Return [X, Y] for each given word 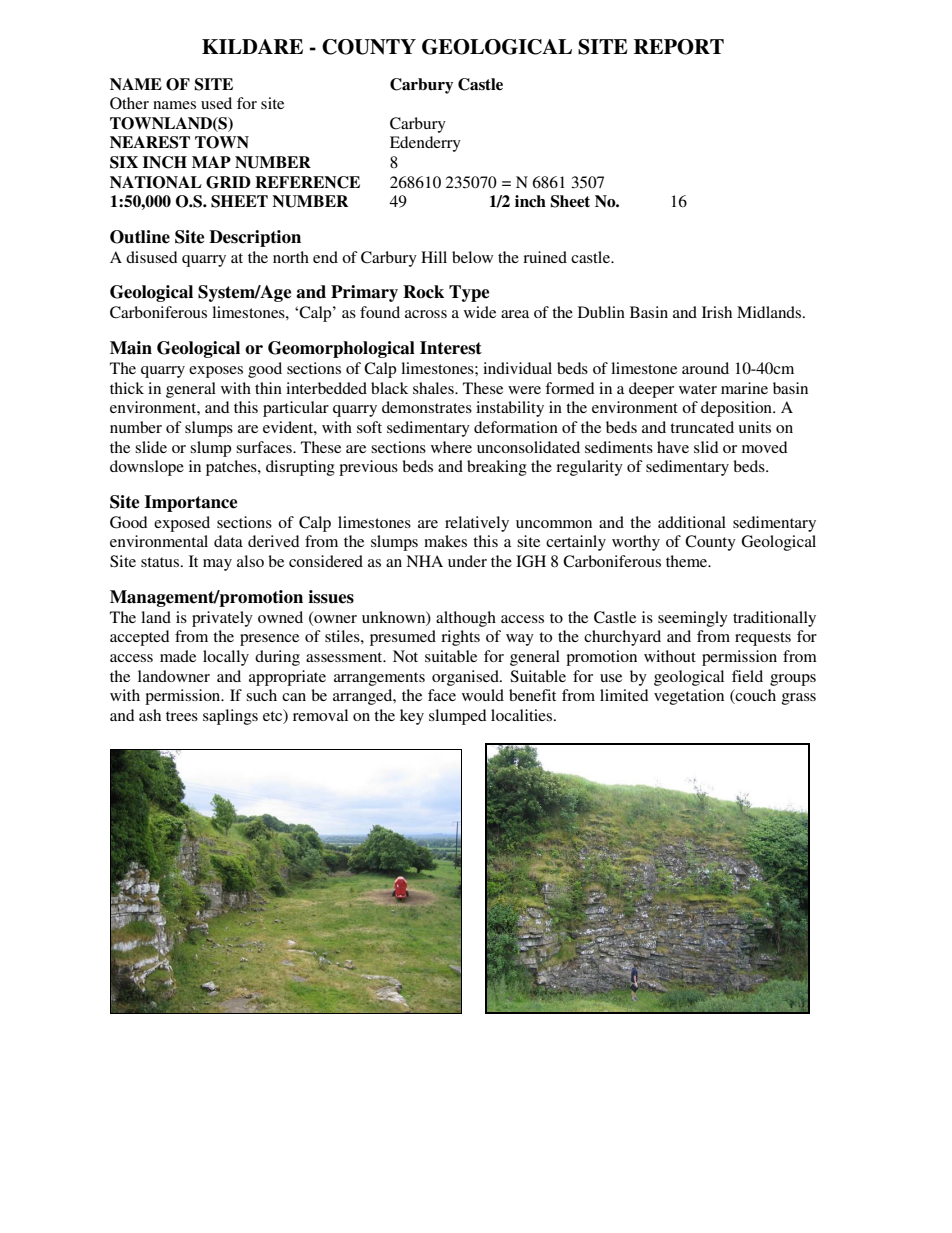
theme [688, 561]
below [472, 257]
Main [131, 348]
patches [232, 468]
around [705, 368]
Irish [717, 312]
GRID [228, 182]
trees [182, 716]
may [217, 565]
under [467, 561]
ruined [545, 257]
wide [480, 312]
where [451, 447]
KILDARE [252, 46]
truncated [702, 427]
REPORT [679, 47]
